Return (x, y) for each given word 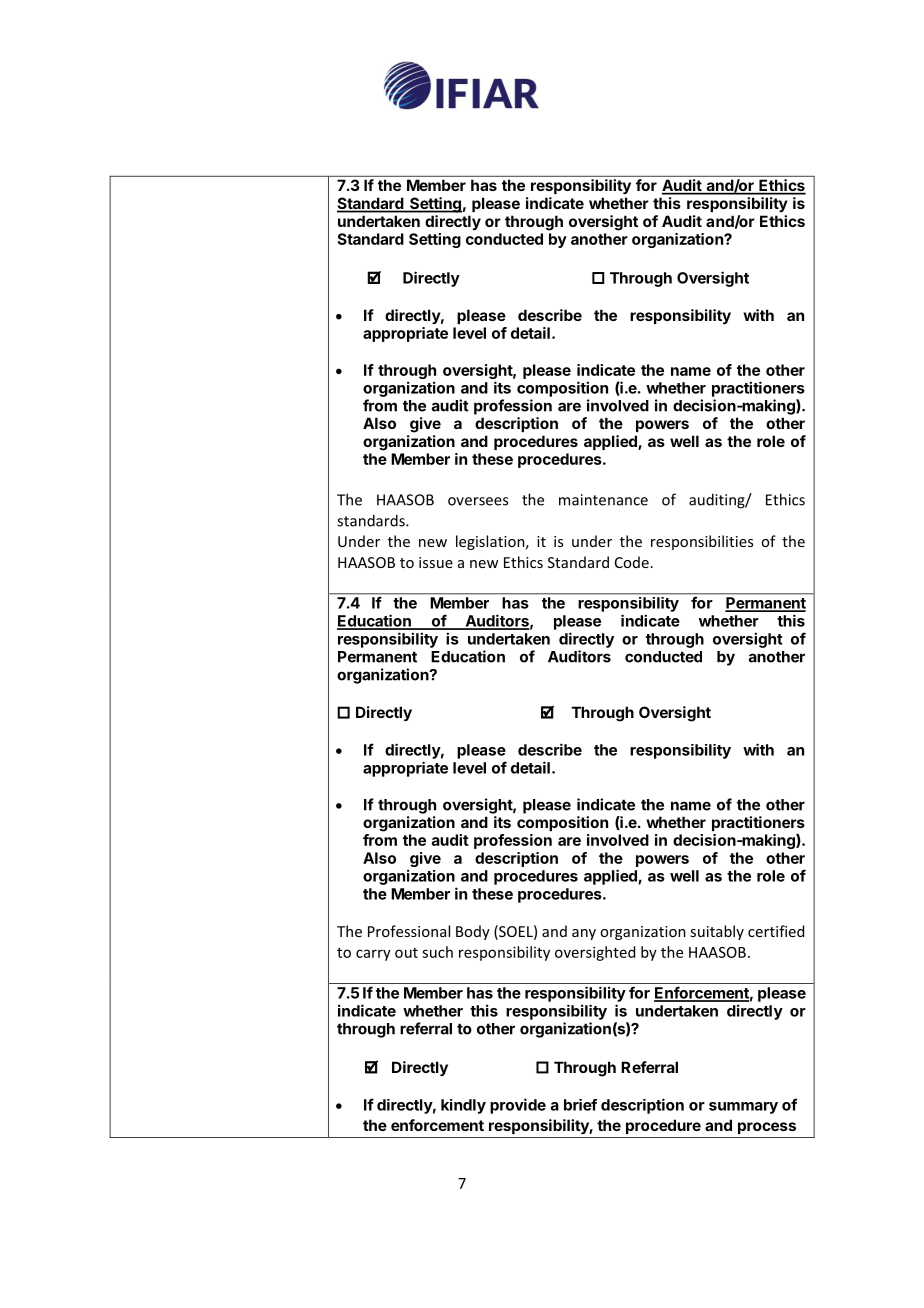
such (437, 952)
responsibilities (702, 542)
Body (473, 932)
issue (436, 562)
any (584, 934)
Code (632, 562)
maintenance (603, 500)
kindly (463, 1106)
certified (776, 931)
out (406, 953)
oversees (478, 501)
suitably (717, 932)
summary (743, 1108)
